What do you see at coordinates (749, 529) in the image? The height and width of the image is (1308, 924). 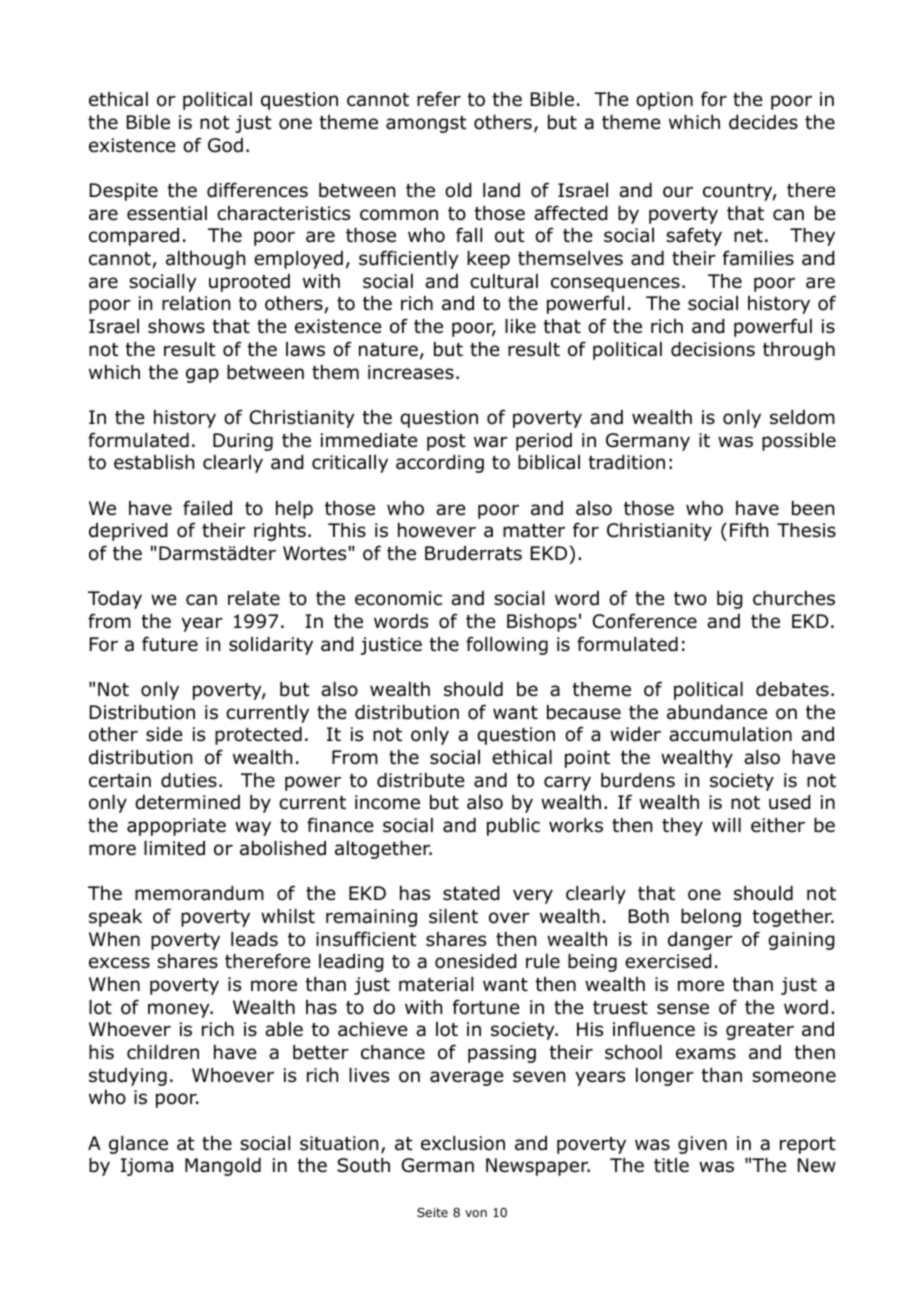 I see `Fifth` at bounding box center [749, 529].
